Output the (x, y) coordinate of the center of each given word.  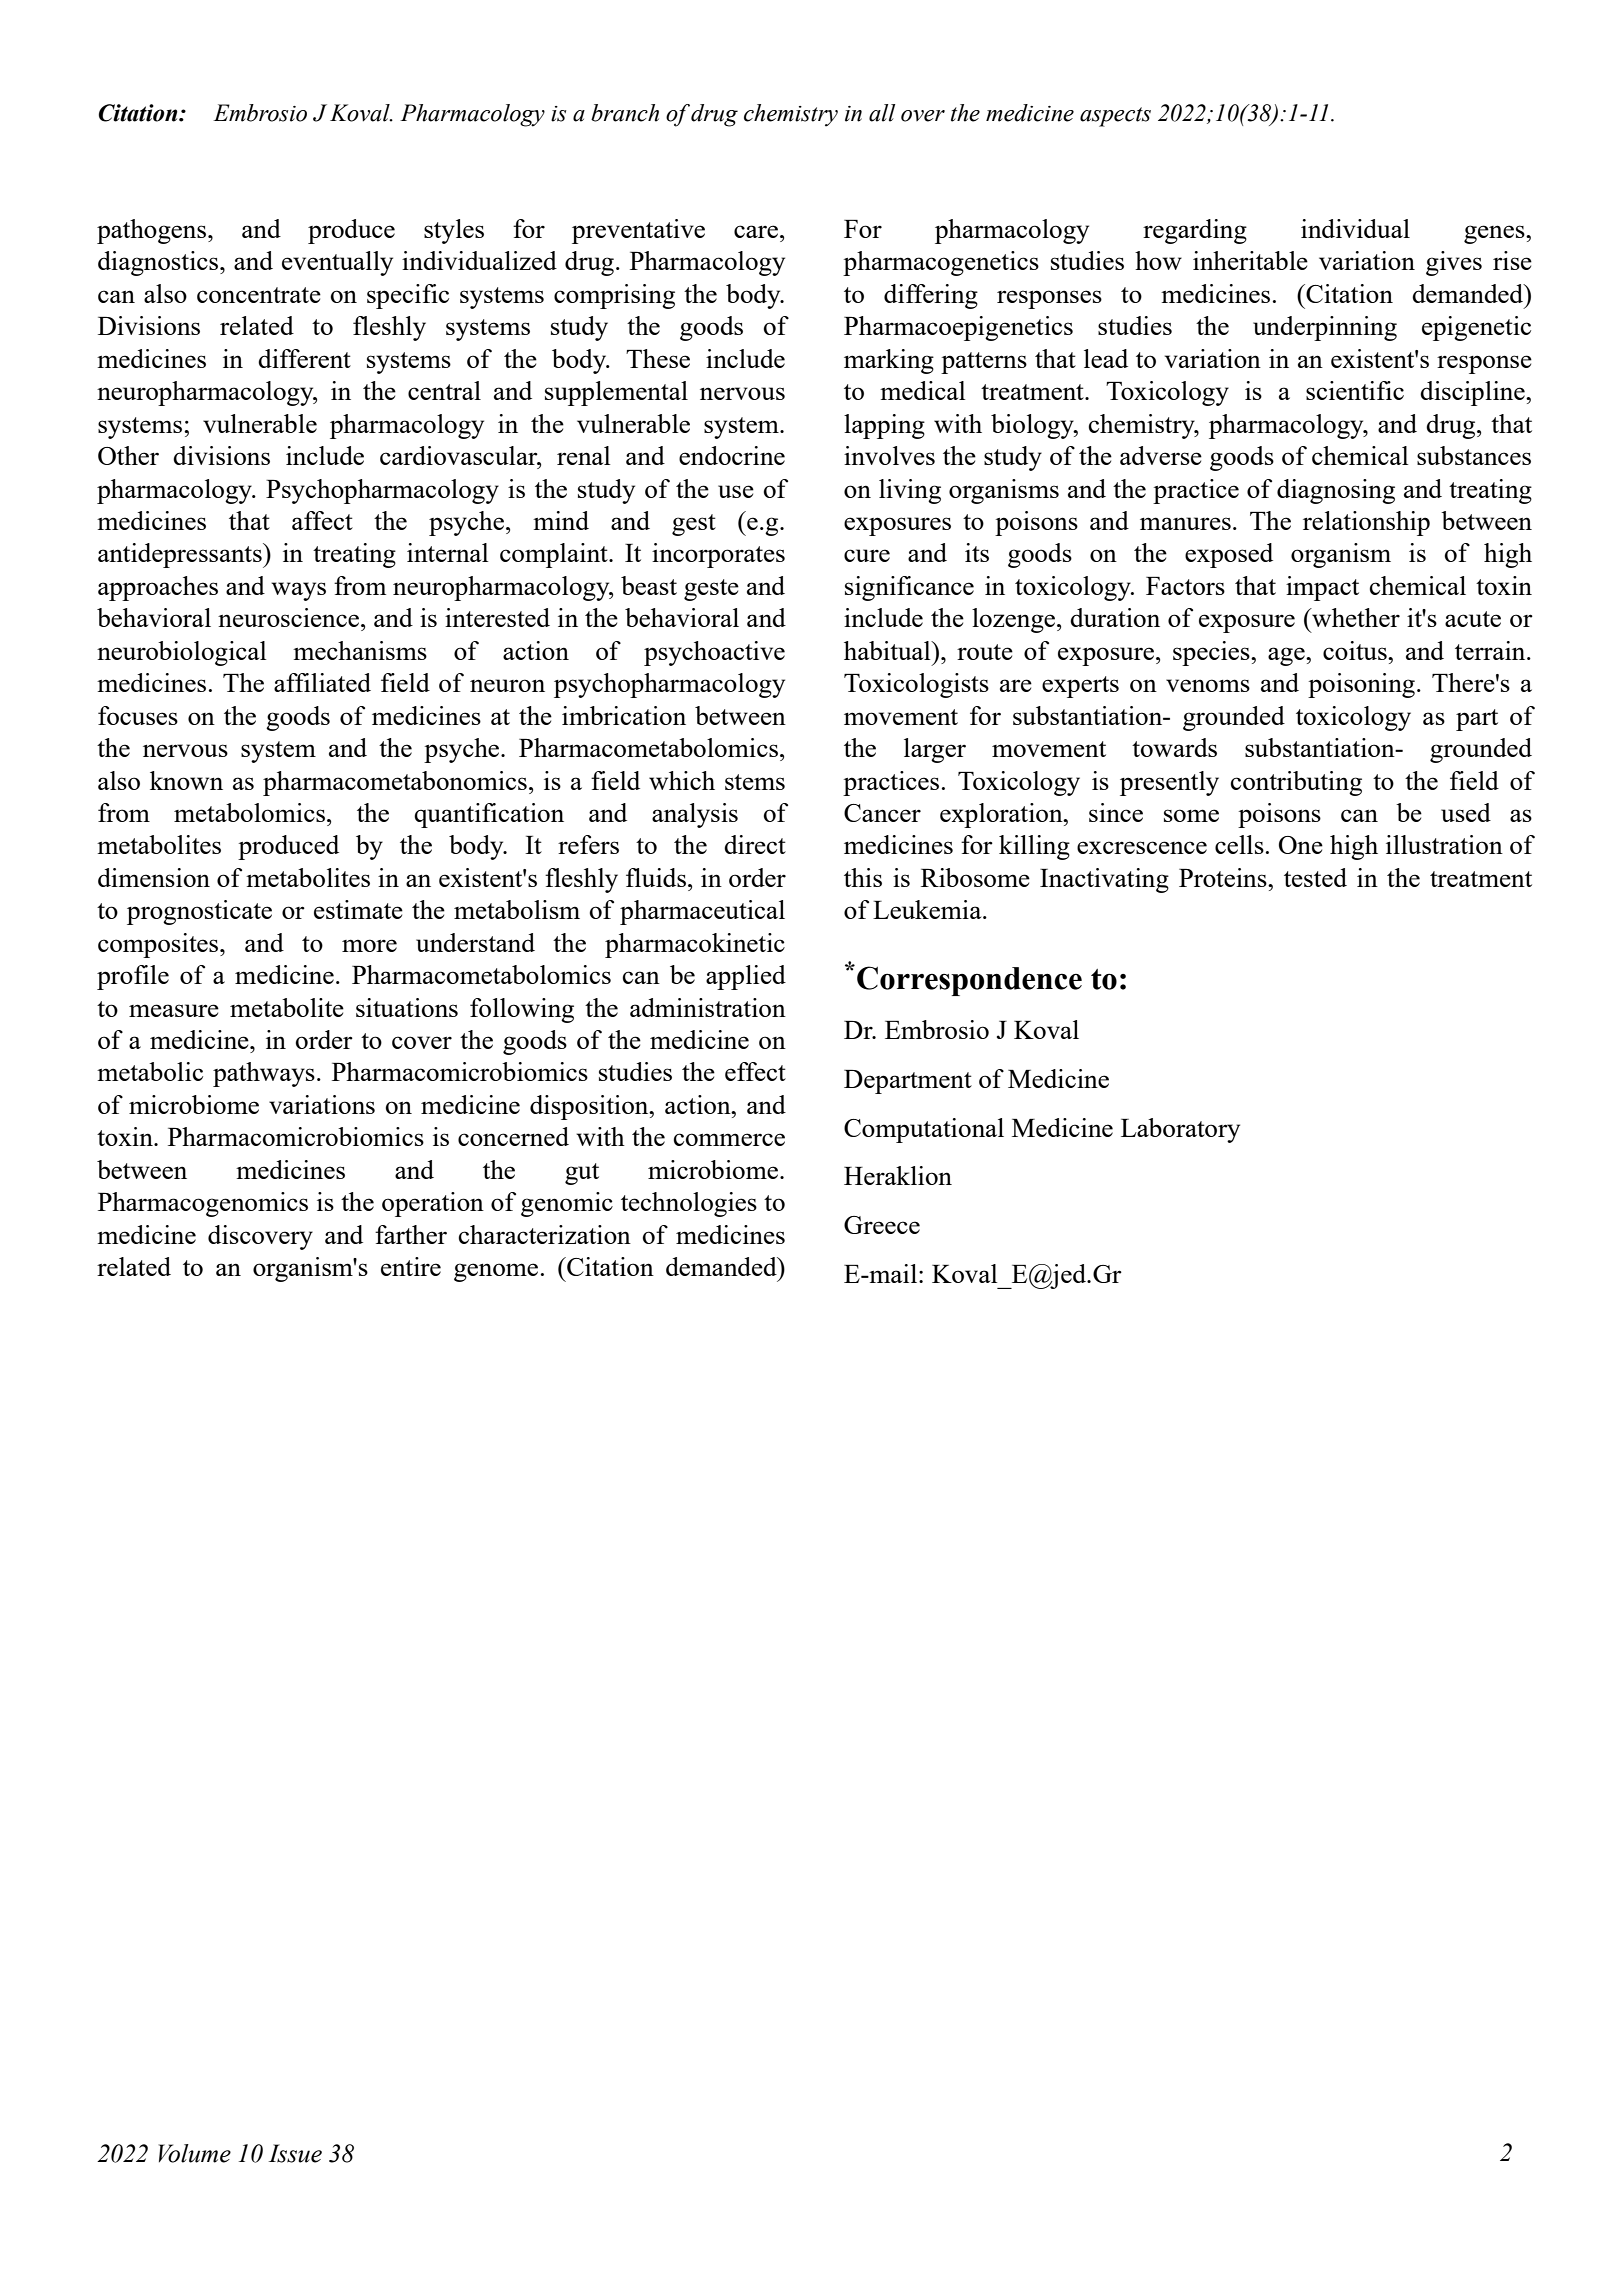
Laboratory (1180, 1130)
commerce (729, 1139)
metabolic (150, 1071)
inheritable (1250, 260)
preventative (638, 231)
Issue (295, 2153)
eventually (337, 263)
